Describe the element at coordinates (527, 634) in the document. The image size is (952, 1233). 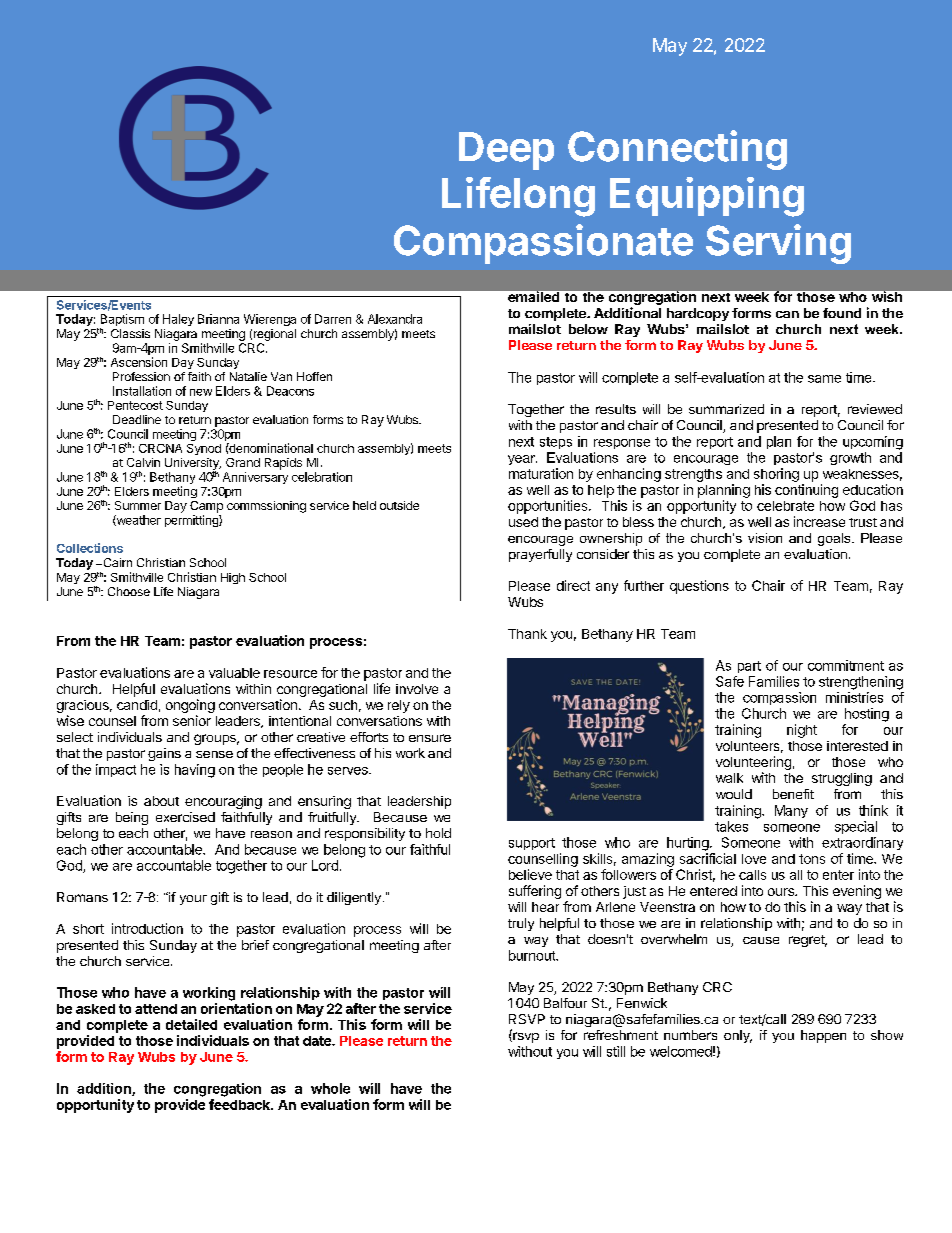
I see `Thank` at that location.
